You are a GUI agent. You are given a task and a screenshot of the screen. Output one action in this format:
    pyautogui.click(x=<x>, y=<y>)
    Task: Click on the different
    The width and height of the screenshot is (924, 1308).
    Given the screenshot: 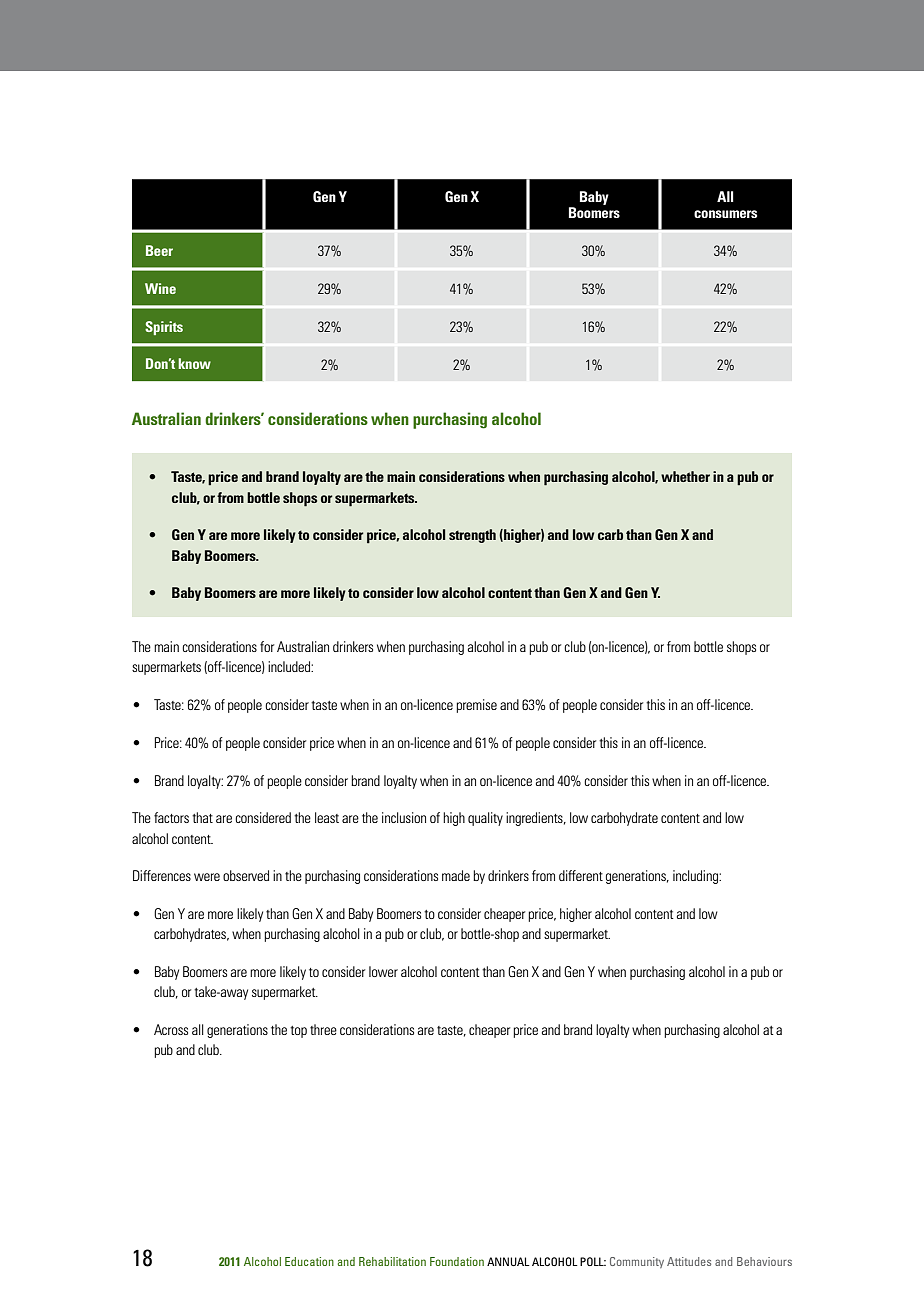 What is the action you would take?
    pyautogui.click(x=581, y=875)
